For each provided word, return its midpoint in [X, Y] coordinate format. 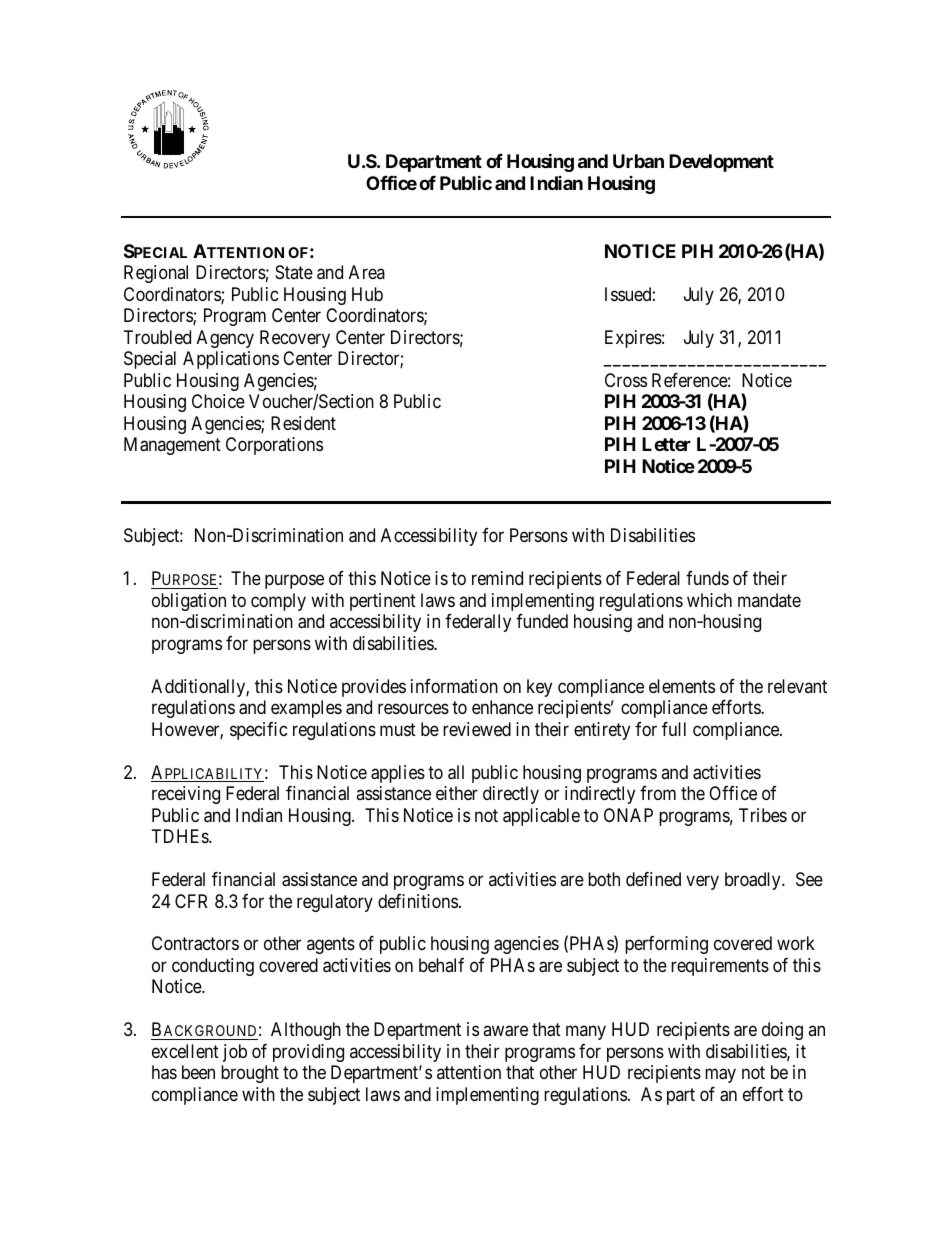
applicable [541, 817]
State [294, 272]
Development [721, 163]
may [720, 1076]
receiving [186, 795]
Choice [218, 401]
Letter [666, 444]
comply [278, 602]
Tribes [763, 815]
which [709, 600]
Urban [638, 161]
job [235, 1053]
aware [505, 1031]
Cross [626, 380]
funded [542, 621]
